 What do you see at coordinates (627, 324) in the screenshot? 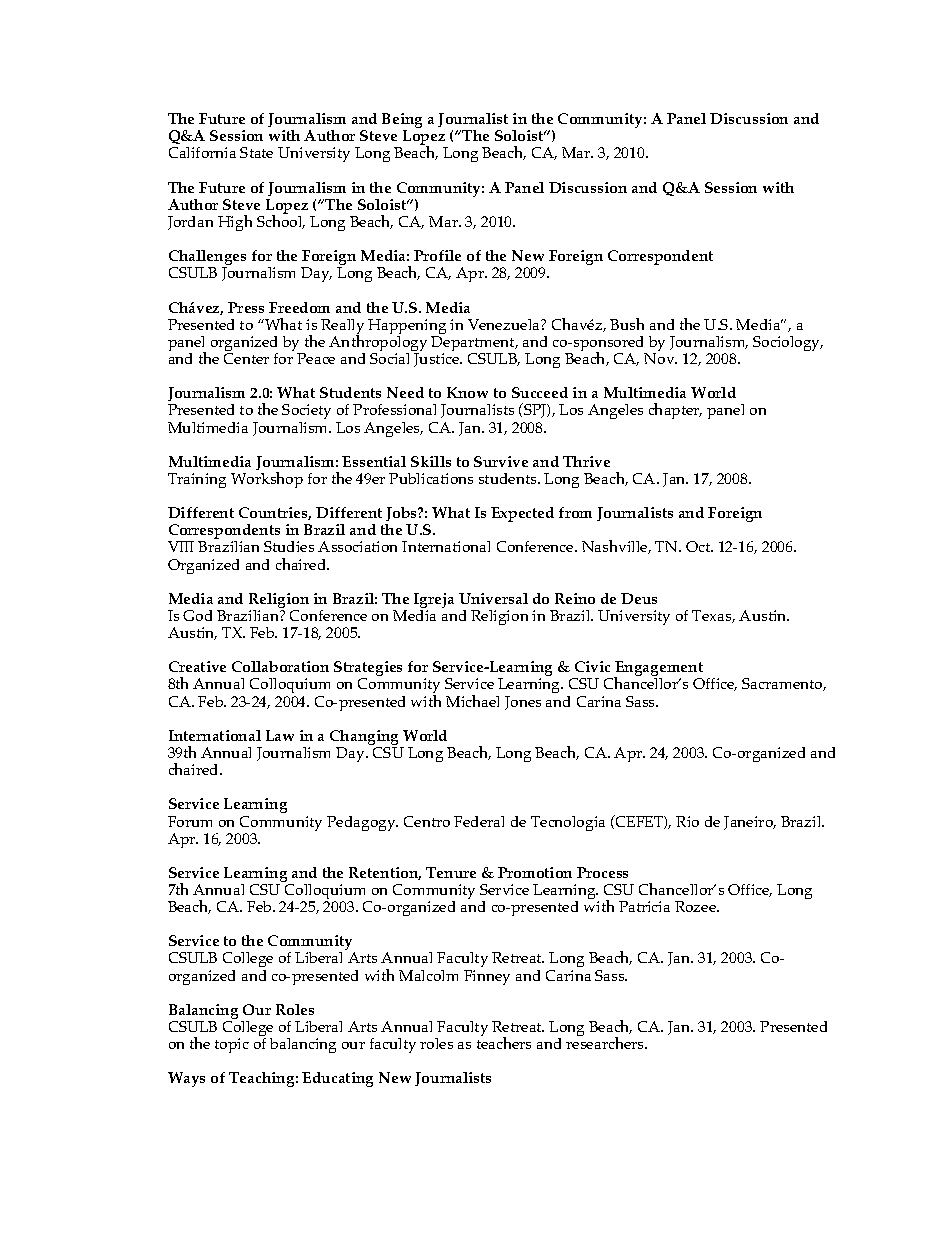
I see `Bush` at bounding box center [627, 324].
